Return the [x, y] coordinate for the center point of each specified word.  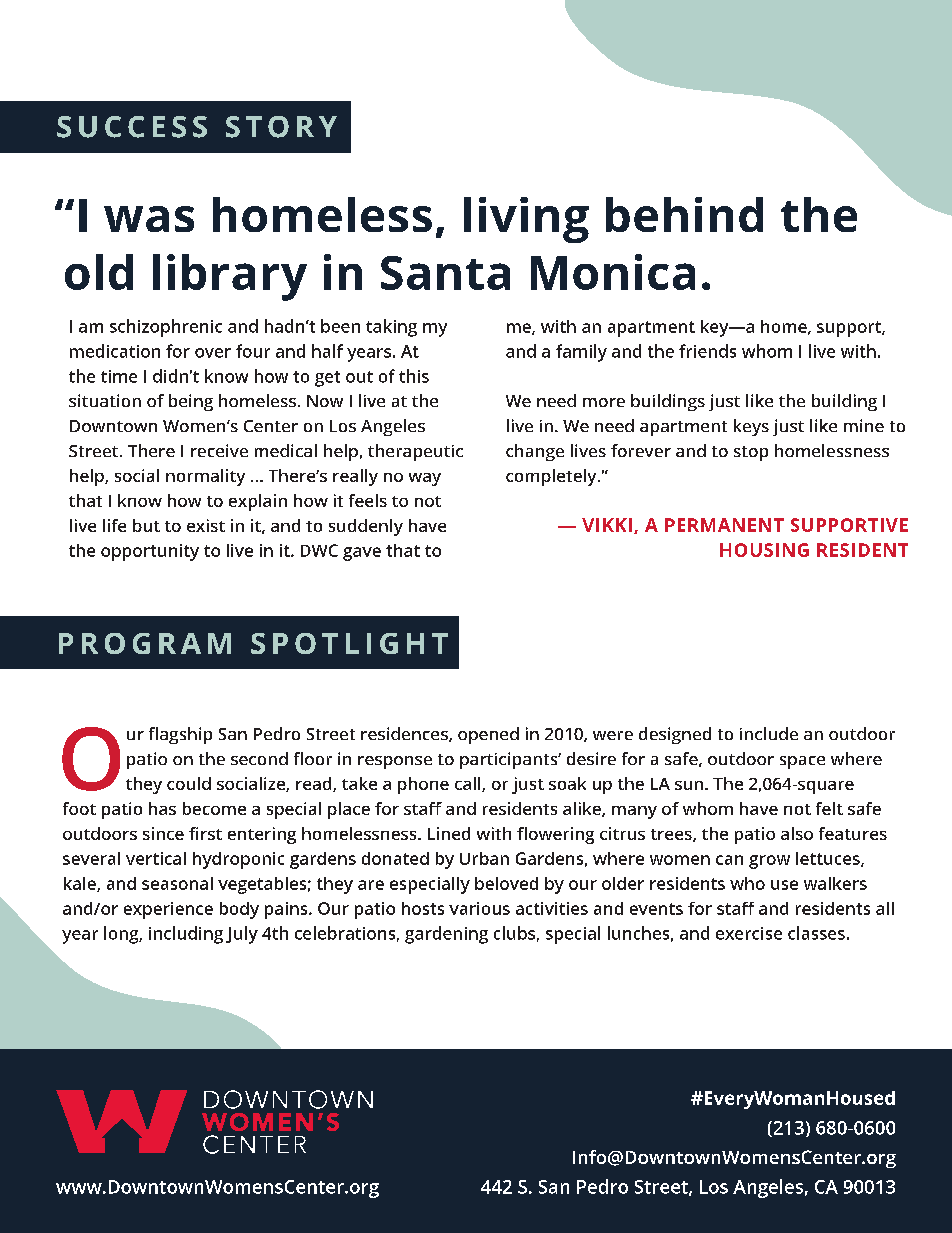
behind [684, 214]
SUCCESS [132, 127]
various [479, 908]
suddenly [366, 527]
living [526, 220]
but [146, 525]
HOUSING [764, 550]
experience [168, 910]
